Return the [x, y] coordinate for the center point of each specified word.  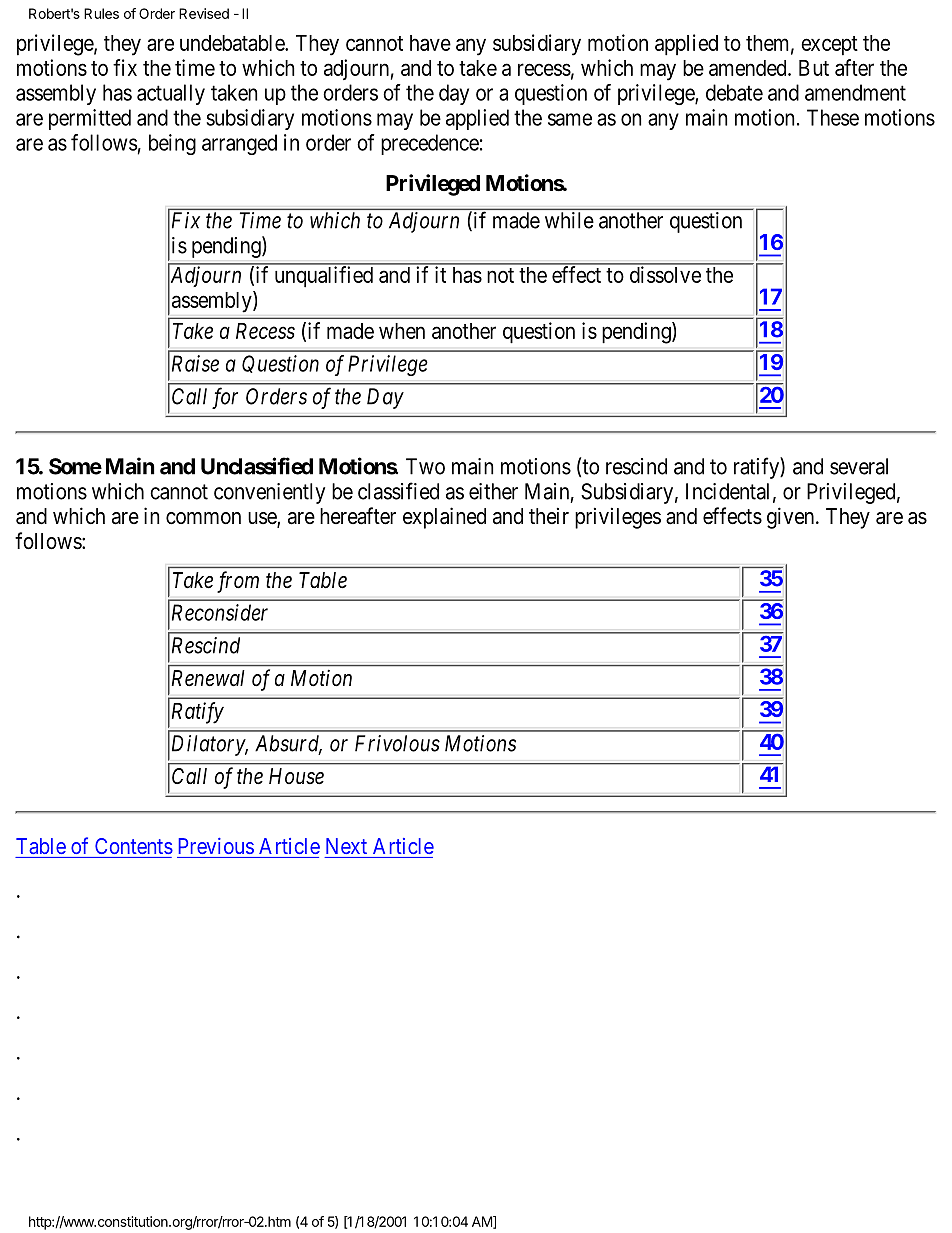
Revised [204, 13]
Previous [216, 846]
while [569, 220]
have [430, 43]
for [225, 398]
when [402, 331]
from [238, 582]
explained [444, 518]
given [792, 518]
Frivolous [397, 743]
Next [346, 846]
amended [749, 68]
